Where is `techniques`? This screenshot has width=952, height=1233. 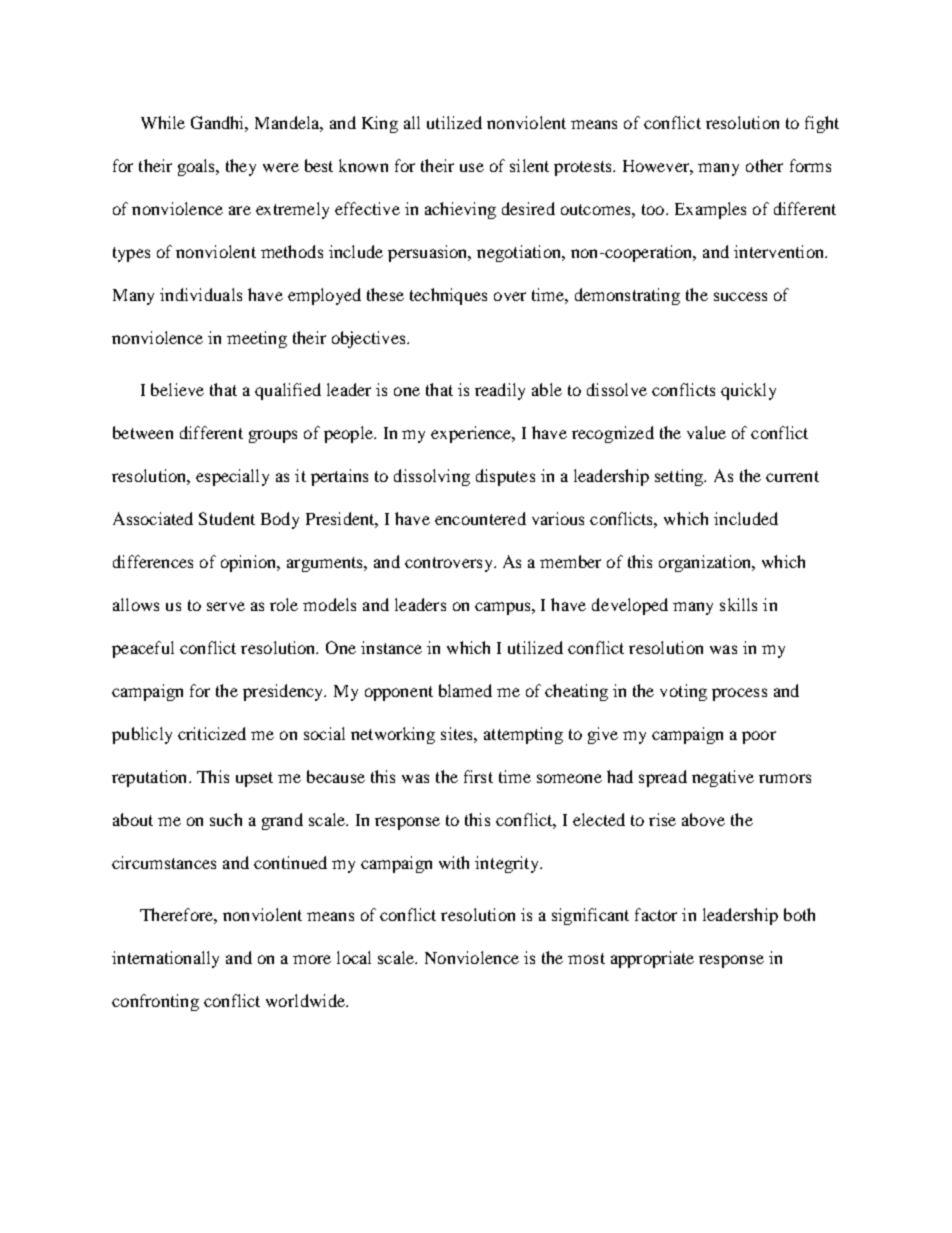 techniques is located at coordinates (448, 296).
